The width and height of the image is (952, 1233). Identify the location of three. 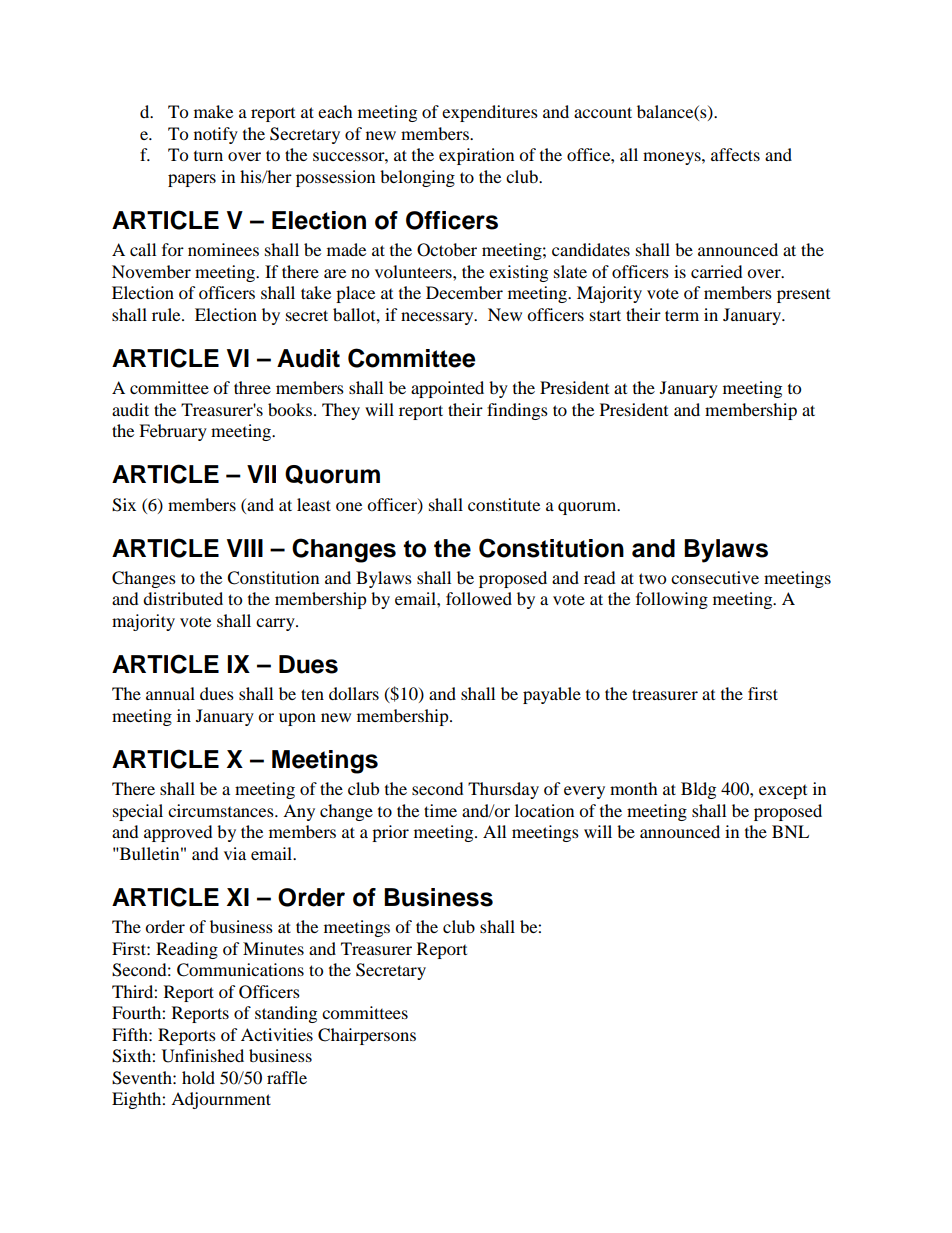
(252, 387).
